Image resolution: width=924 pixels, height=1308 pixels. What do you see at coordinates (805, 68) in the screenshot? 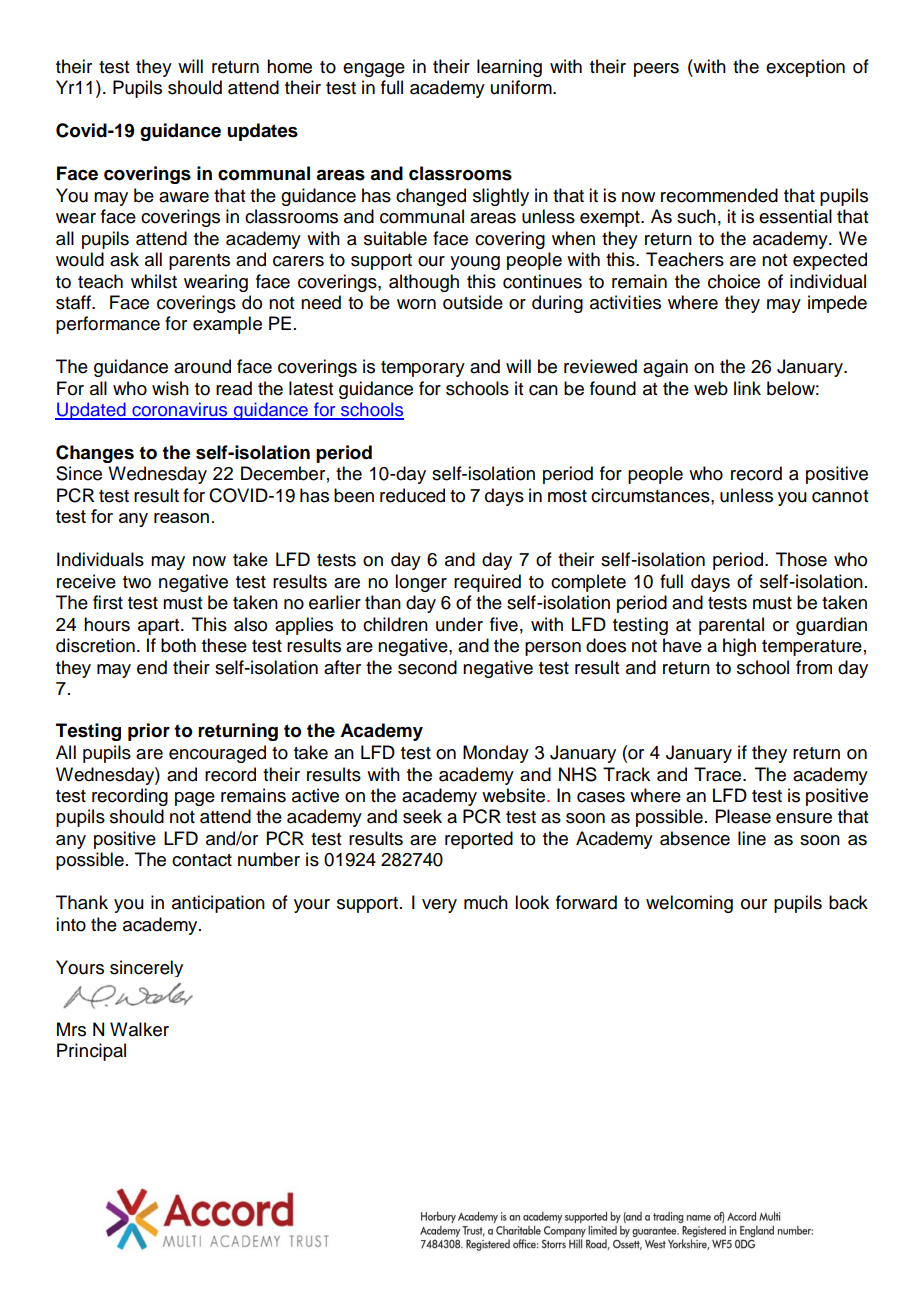
I see `exception` at bounding box center [805, 68].
